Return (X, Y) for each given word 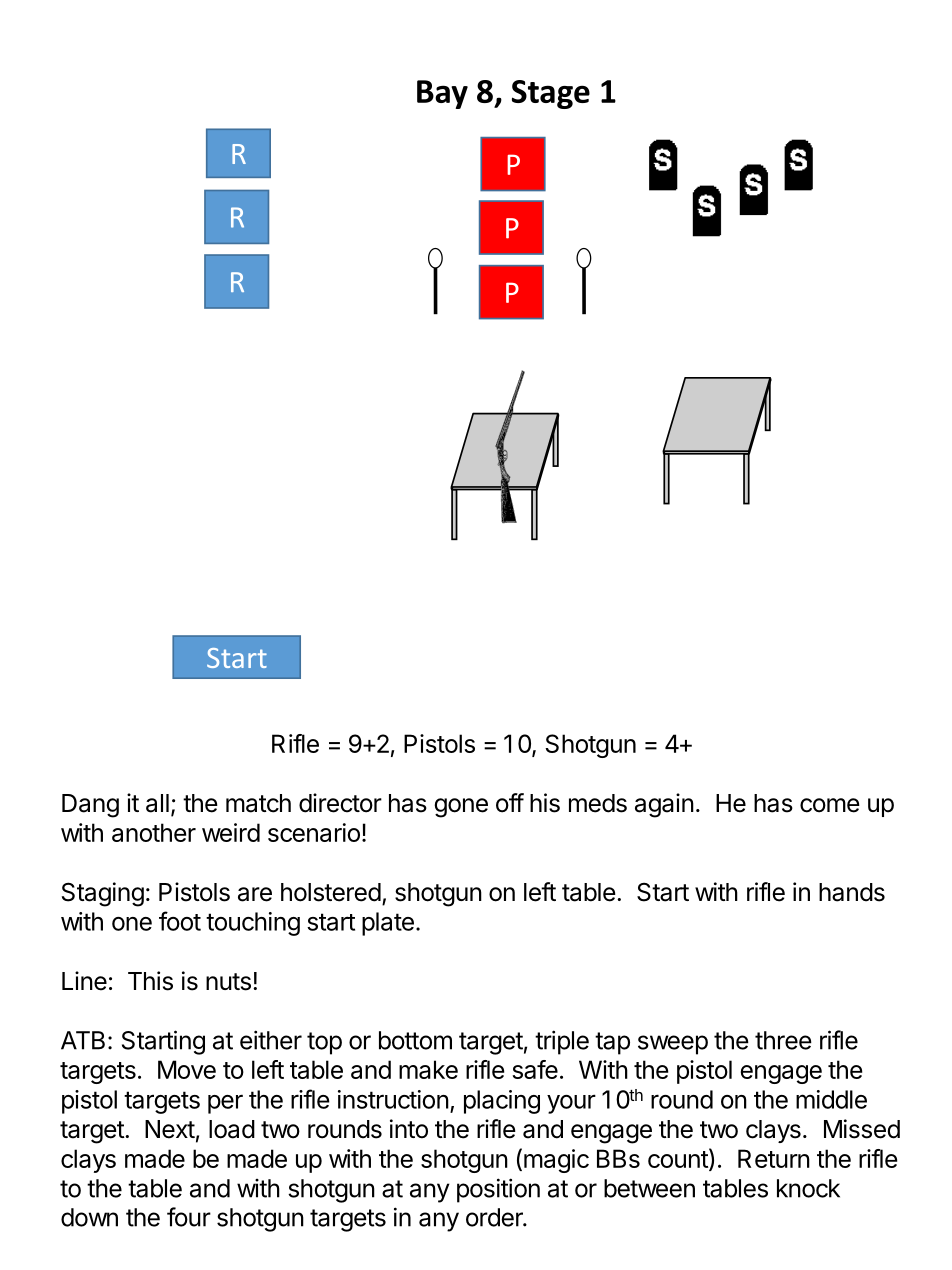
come (830, 805)
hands (852, 892)
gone (461, 808)
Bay (442, 94)
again (664, 805)
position (498, 1190)
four (189, 1217)
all (157, 803)
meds (598, 803)
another (154, 832)
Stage (551, 94)
